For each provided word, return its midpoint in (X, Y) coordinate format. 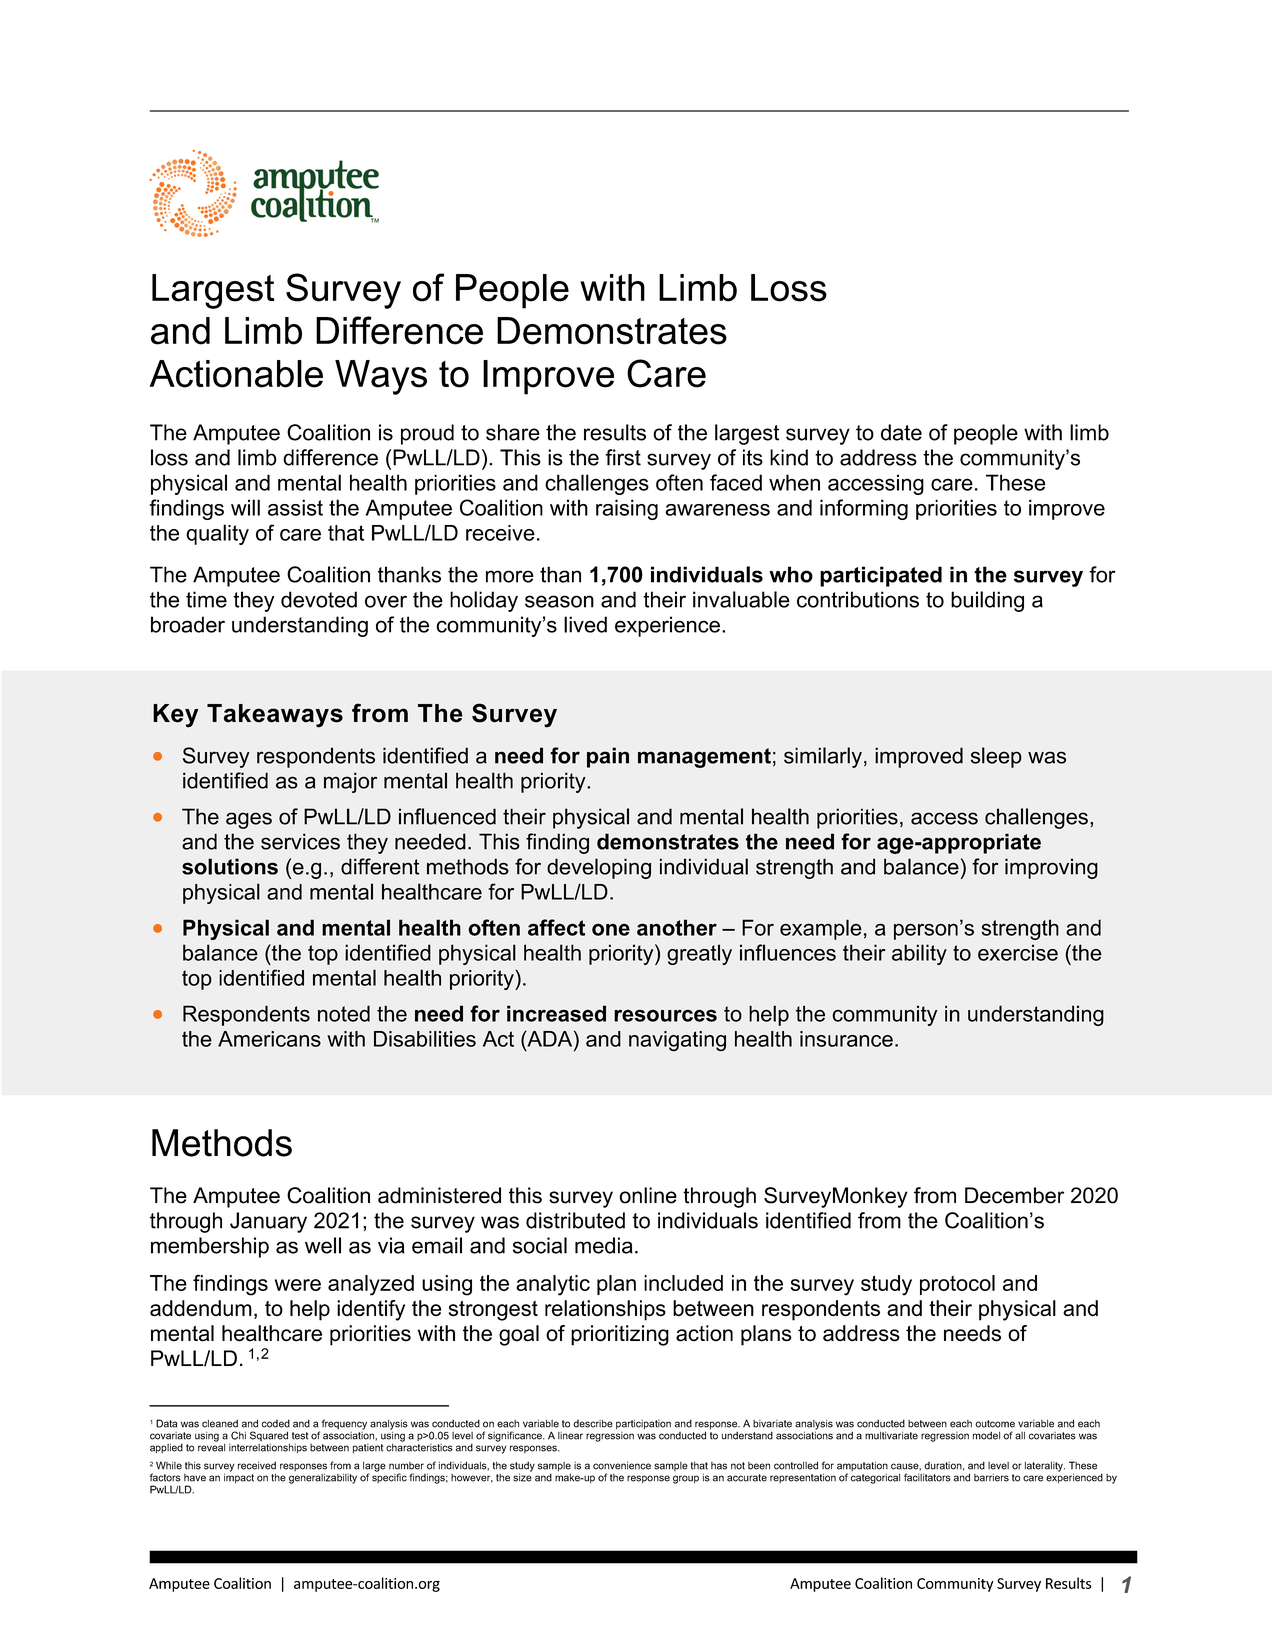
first (623, 457)
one (611, 929)
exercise (1018, 952)
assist (295, 507)
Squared (269, 1436)
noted (344, 1013)
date (901, 432)
